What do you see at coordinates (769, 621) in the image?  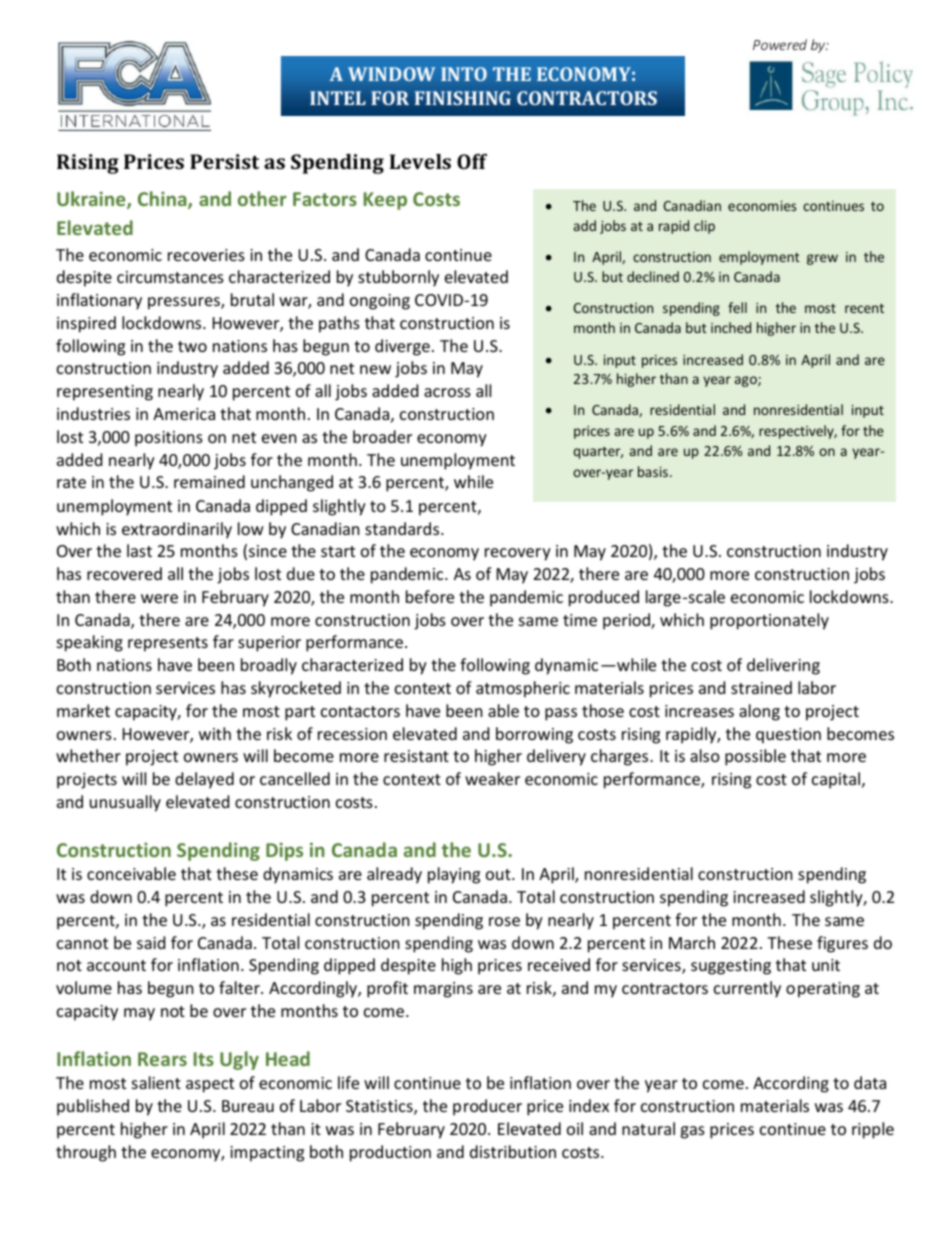 I see `proportionately` at bounding box center [769, 621].
